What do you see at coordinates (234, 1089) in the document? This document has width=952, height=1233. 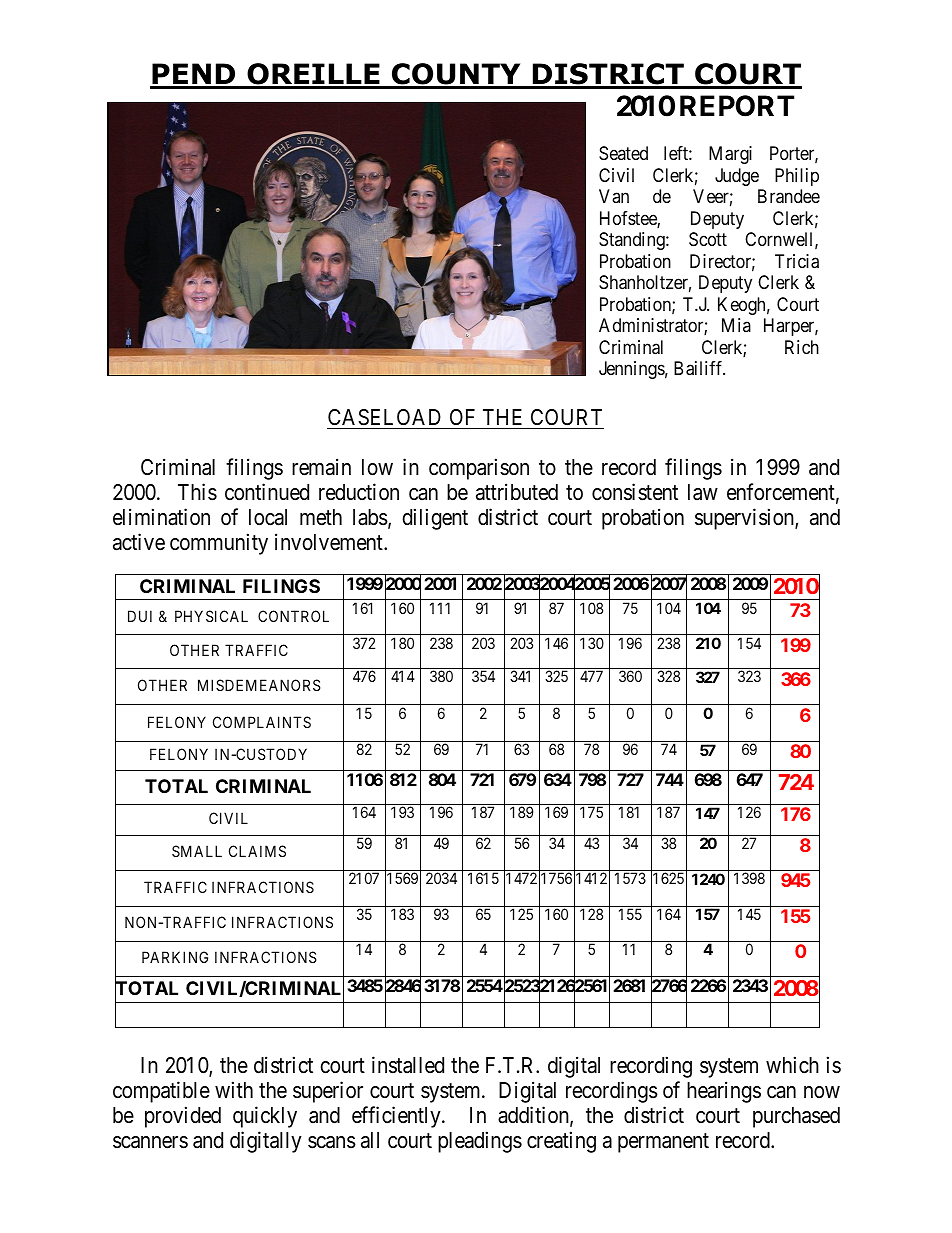 I see `with` at bounding box center [234, 1089].
